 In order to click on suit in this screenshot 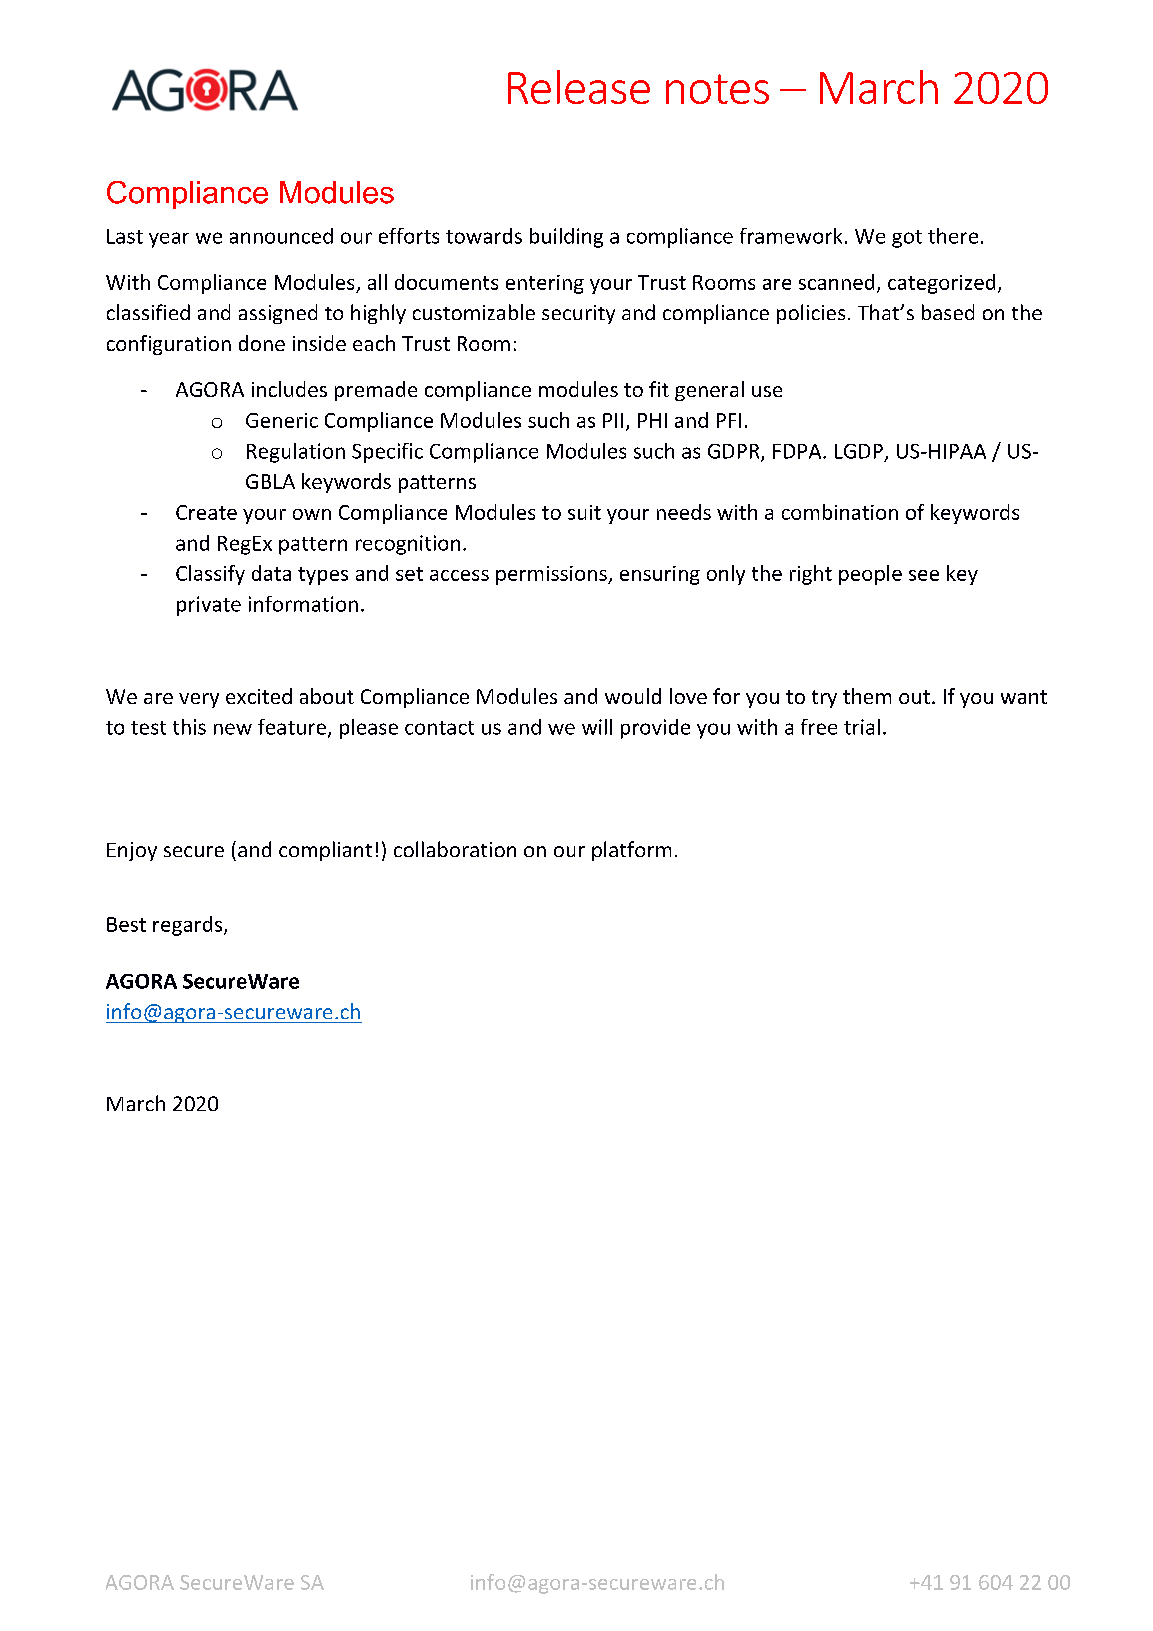, I will do `click(584, 512)`.
